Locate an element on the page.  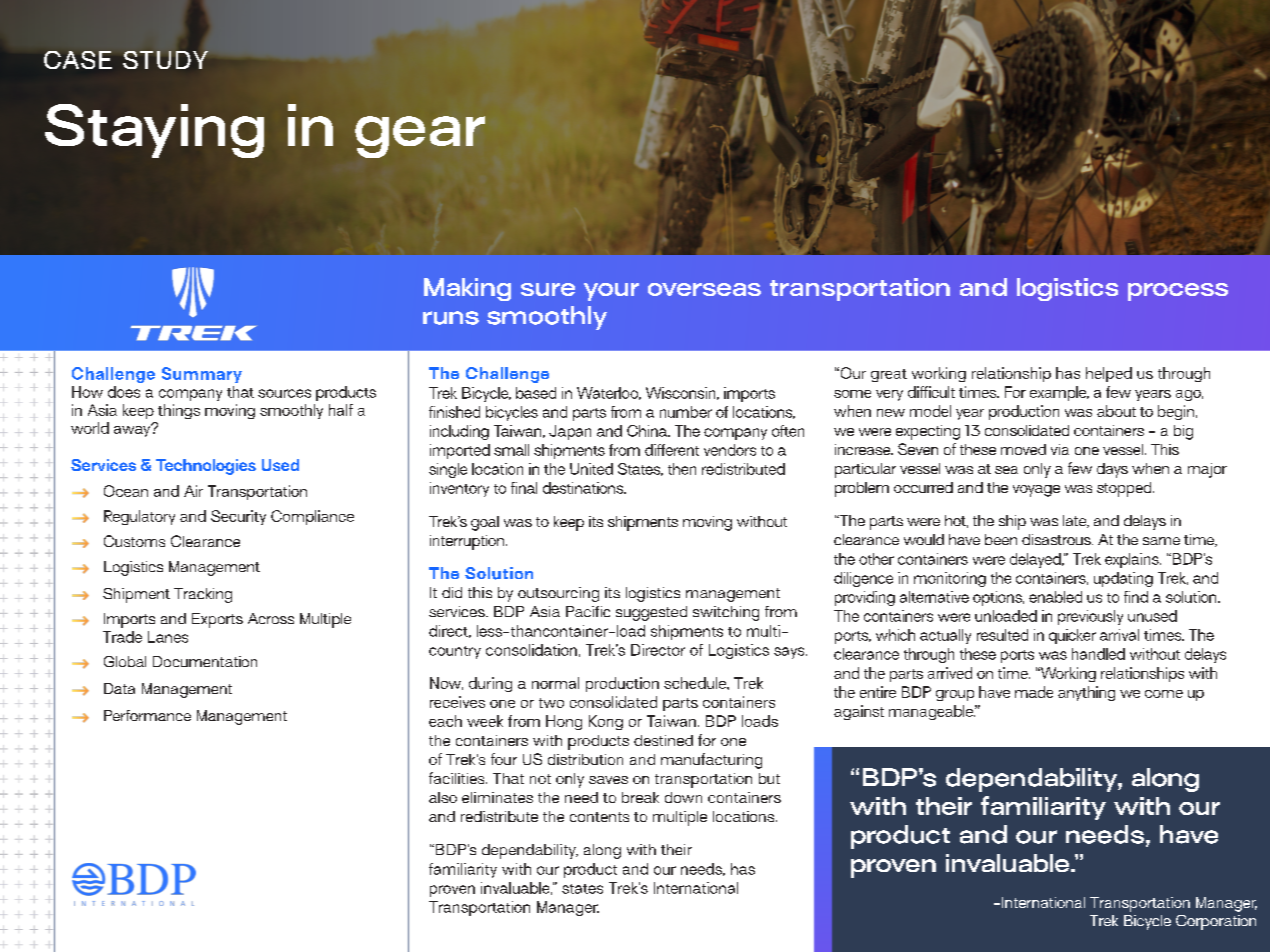
process is located at coordinates (1178, 292).
